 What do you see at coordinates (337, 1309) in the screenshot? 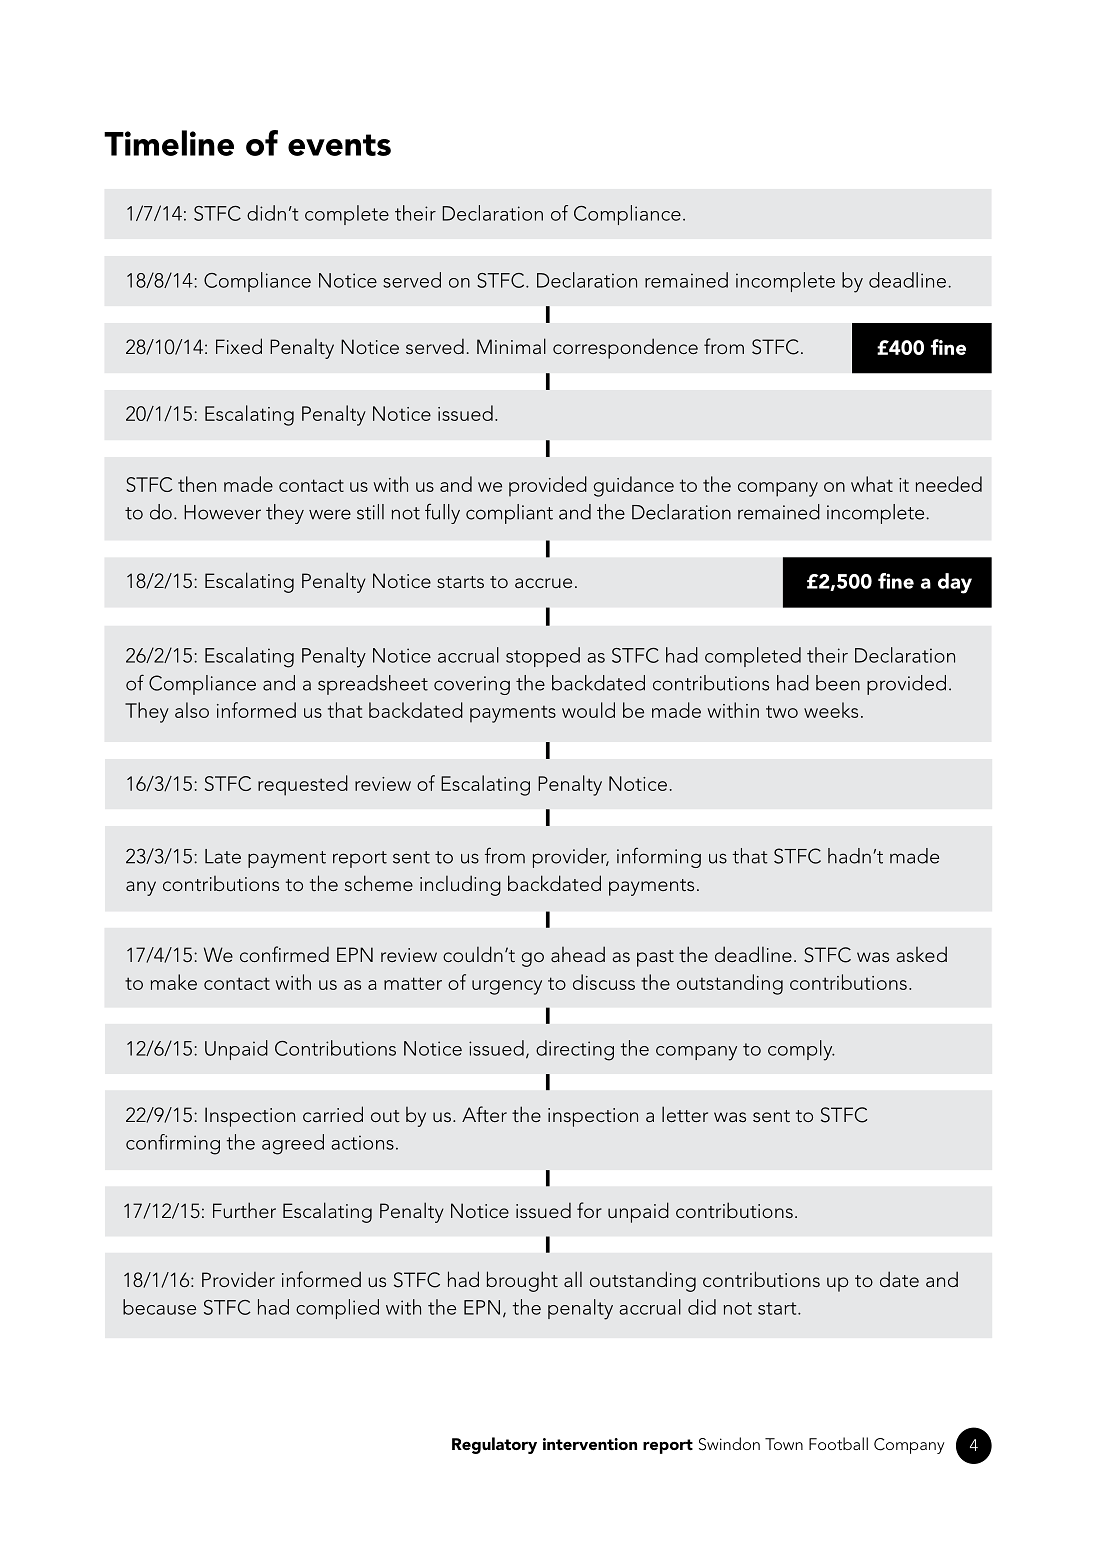
I see `complied` at bounding box center [337, 1309].
